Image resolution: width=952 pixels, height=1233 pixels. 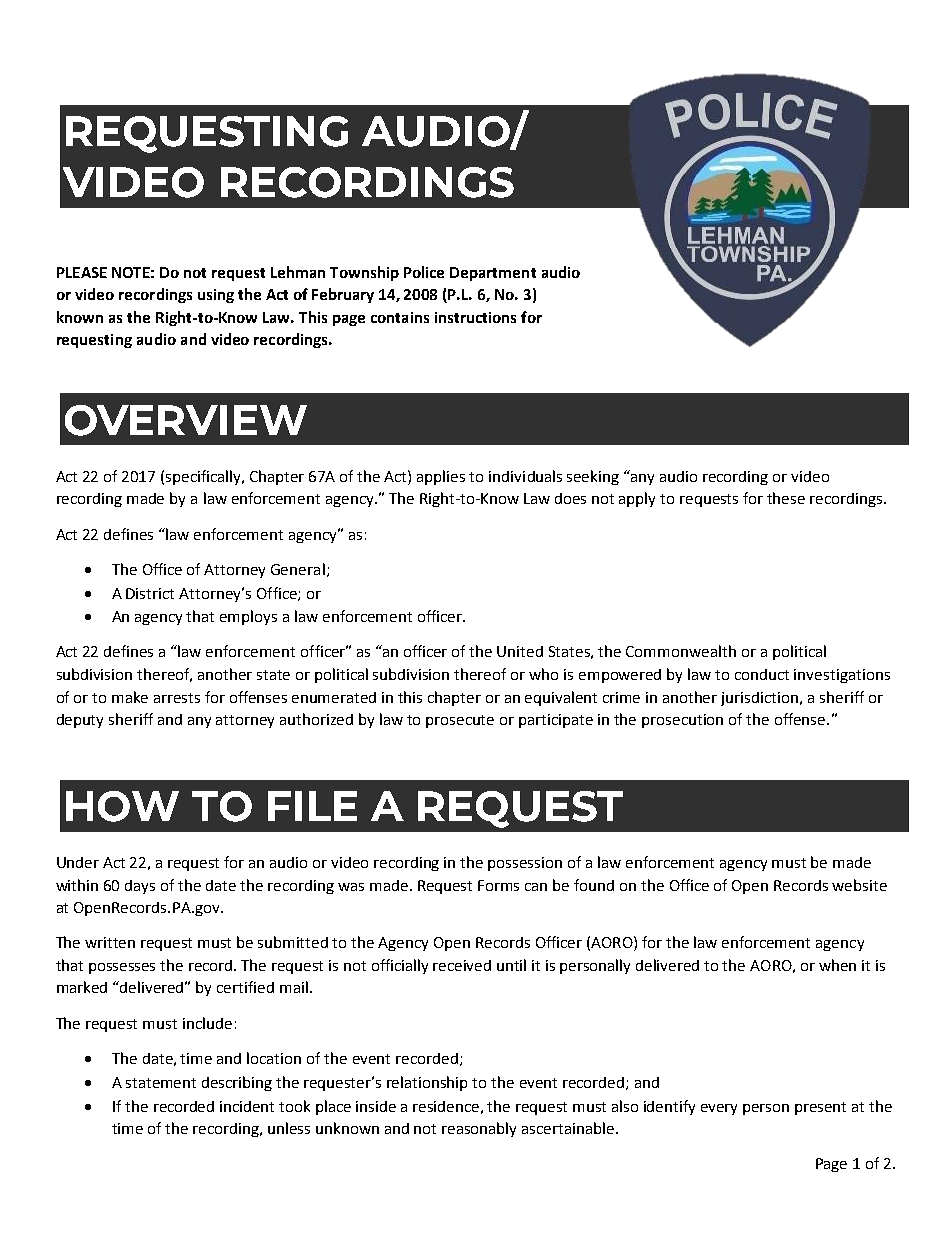 I want to click on when, so click(x=837, y=965).
